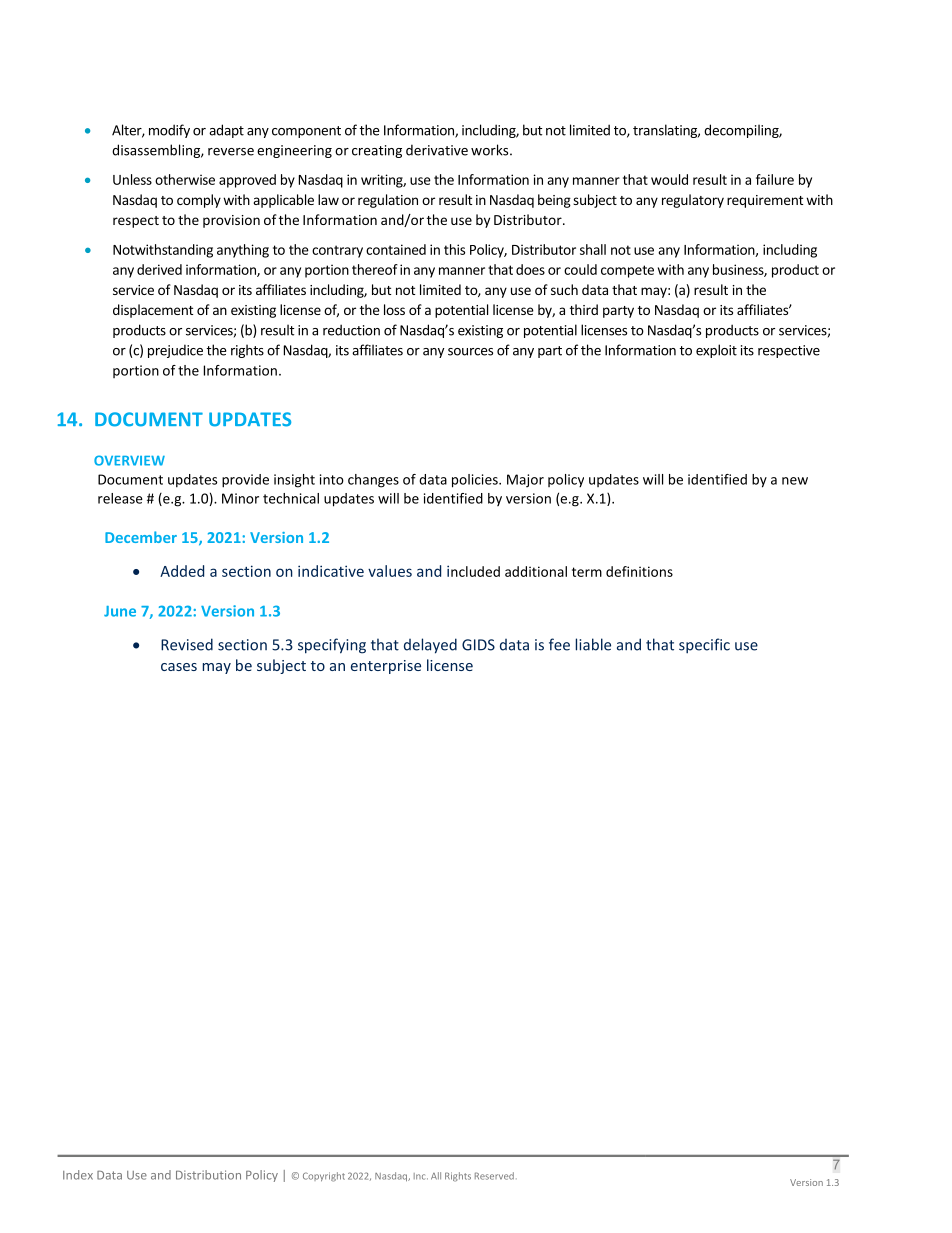 This screenshot has width=952, height=1233. What do you see at coordinates (185, 179) in the screenshot?
I see `otherwise` at bounding box center [185, 179].
